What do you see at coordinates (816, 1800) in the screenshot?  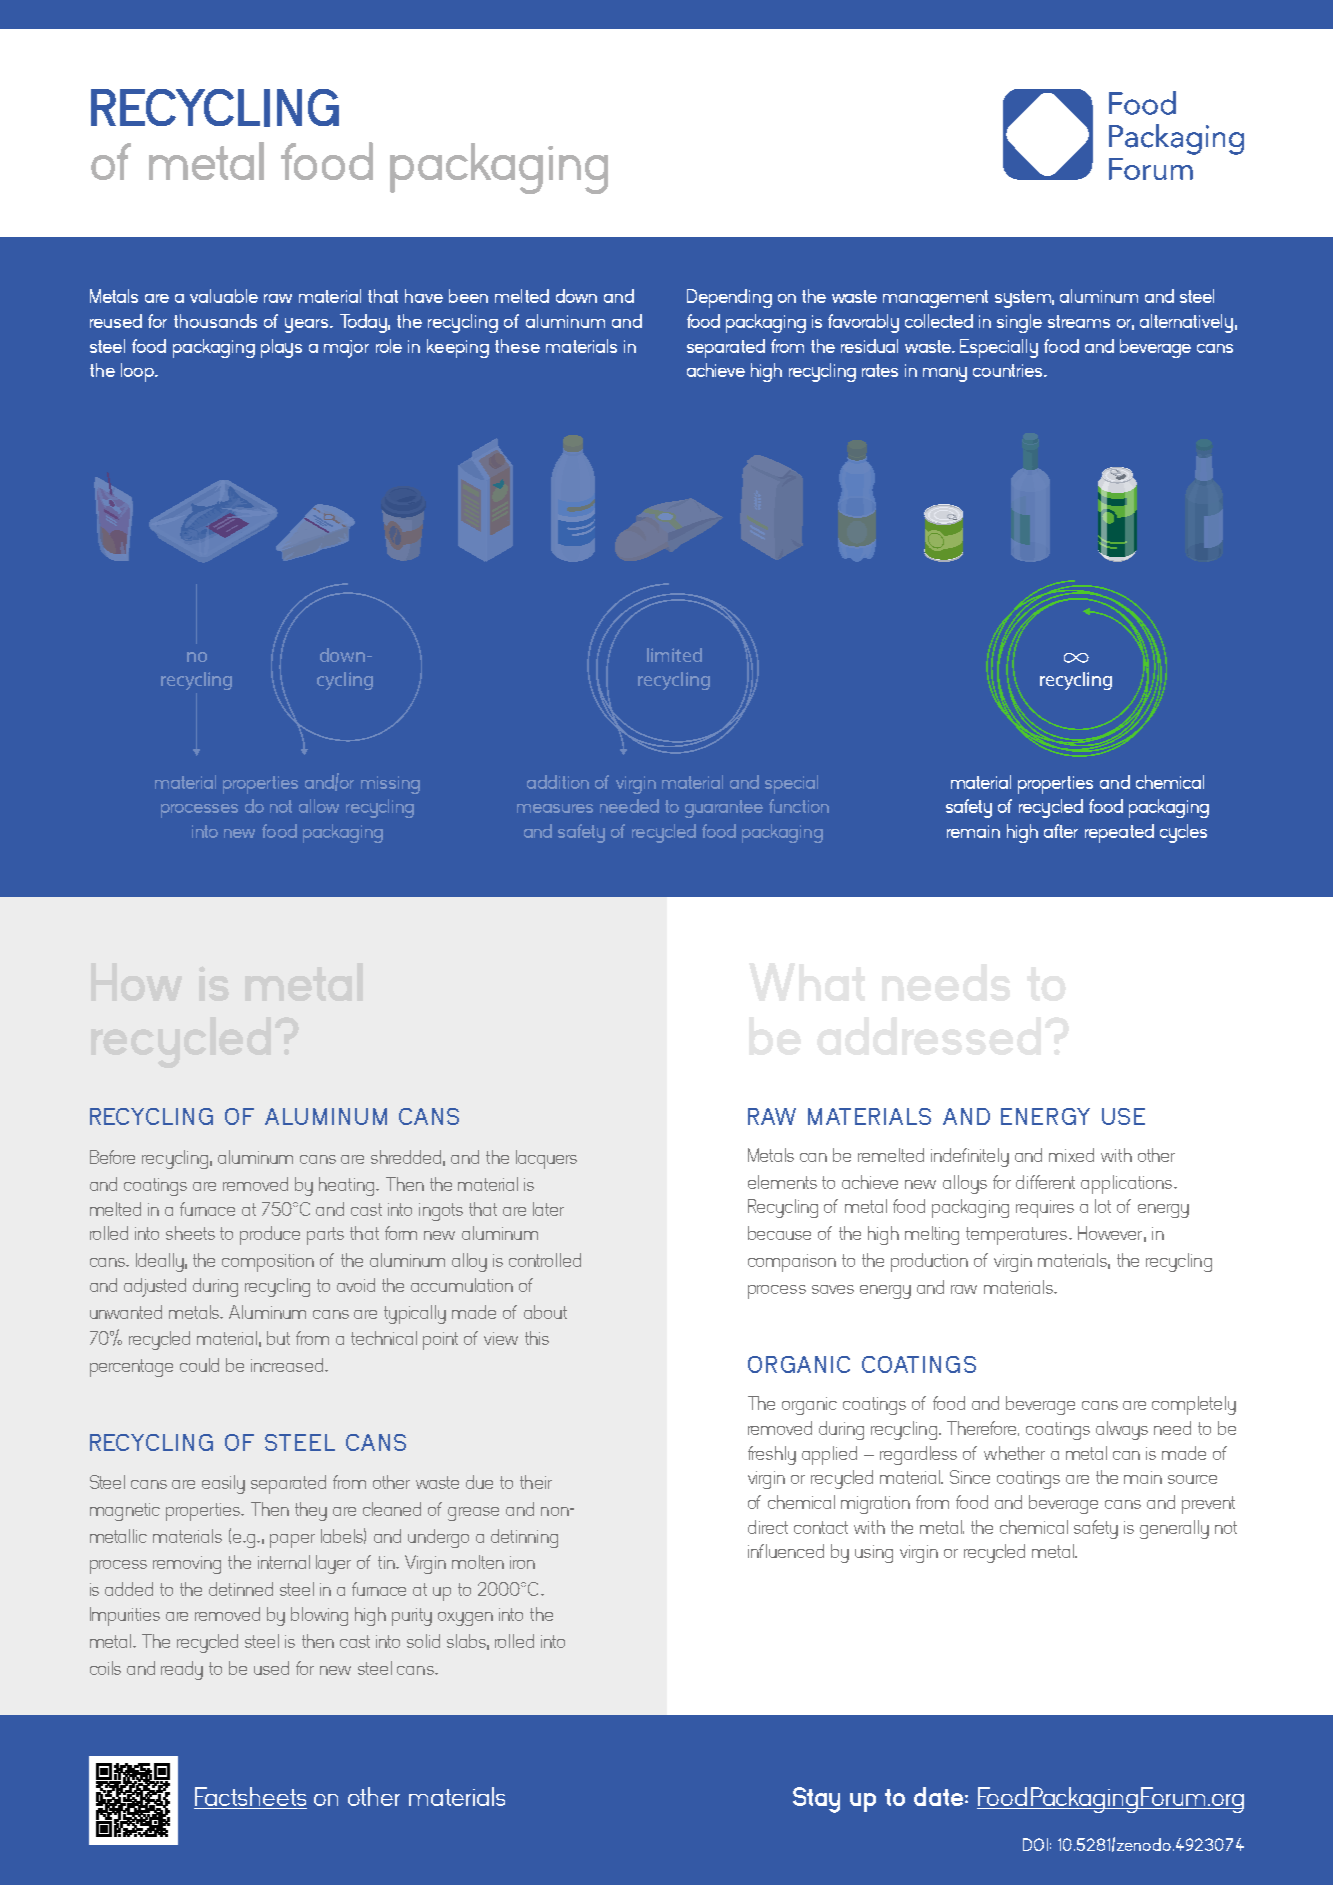 I see `Stay` at bounding box center [816, 1800].
